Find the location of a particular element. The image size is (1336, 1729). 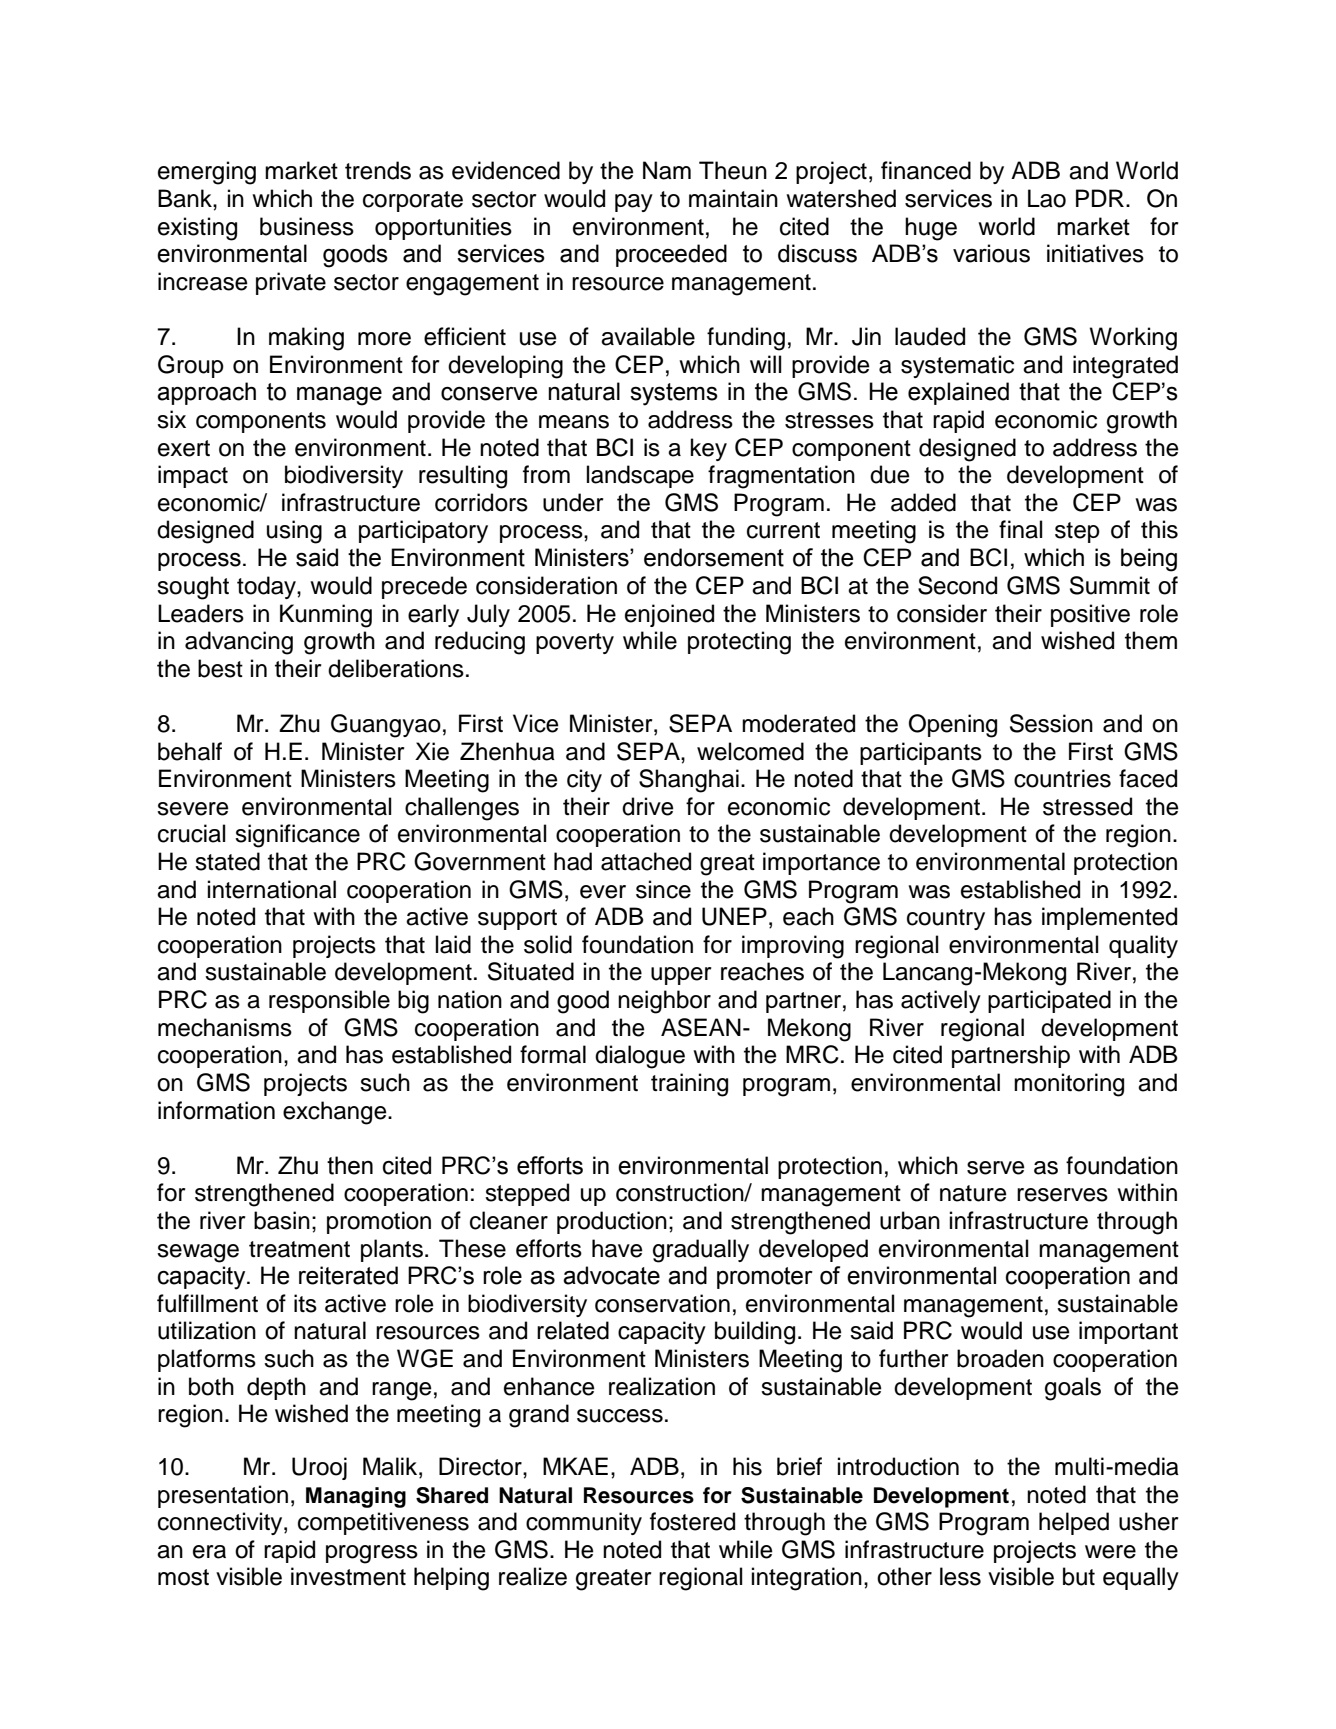

basin is located at coordinates (282, 1220).
